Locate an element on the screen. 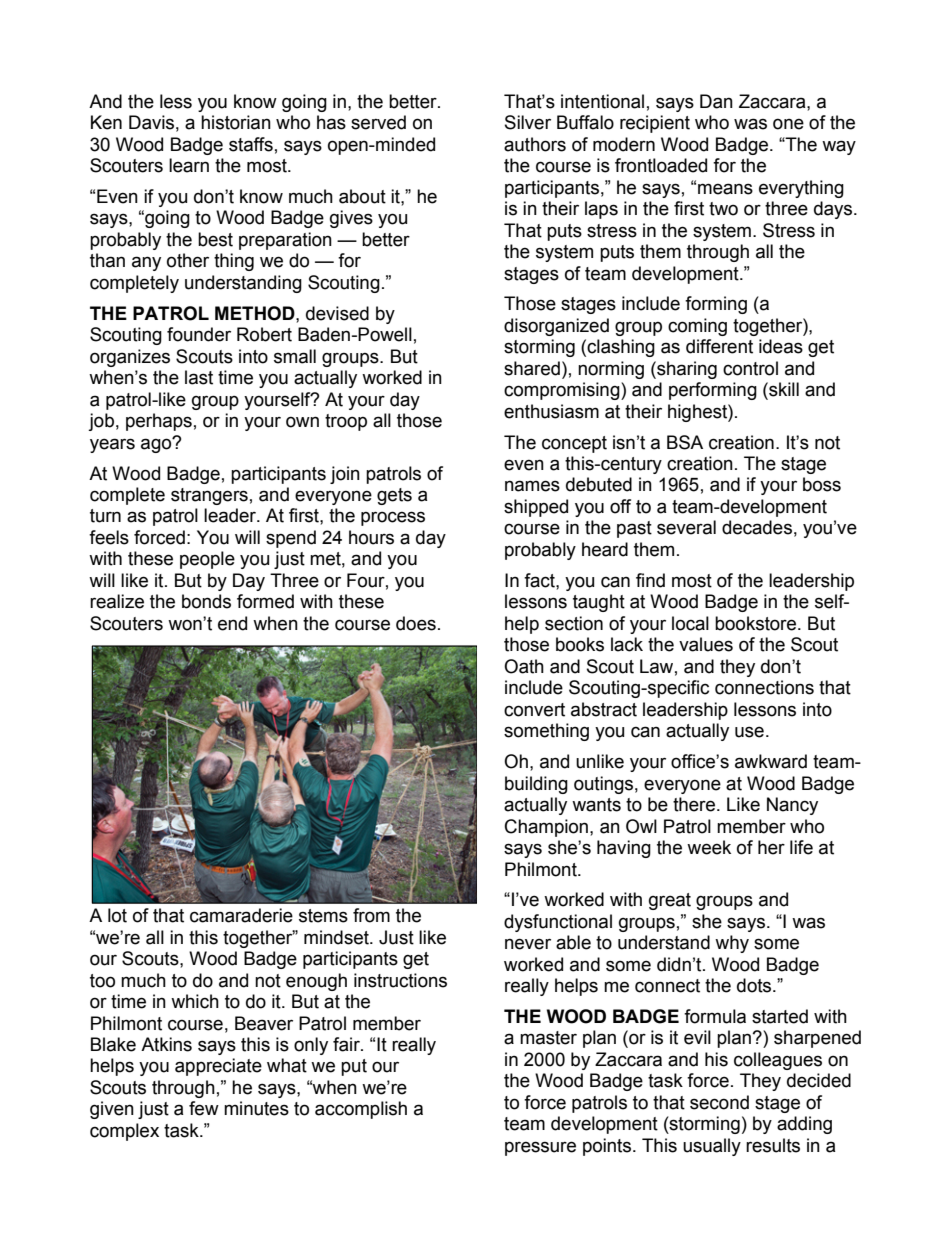 The height and width of the screenshot is (1233, 952). week is located at coordinates (709, 847).
